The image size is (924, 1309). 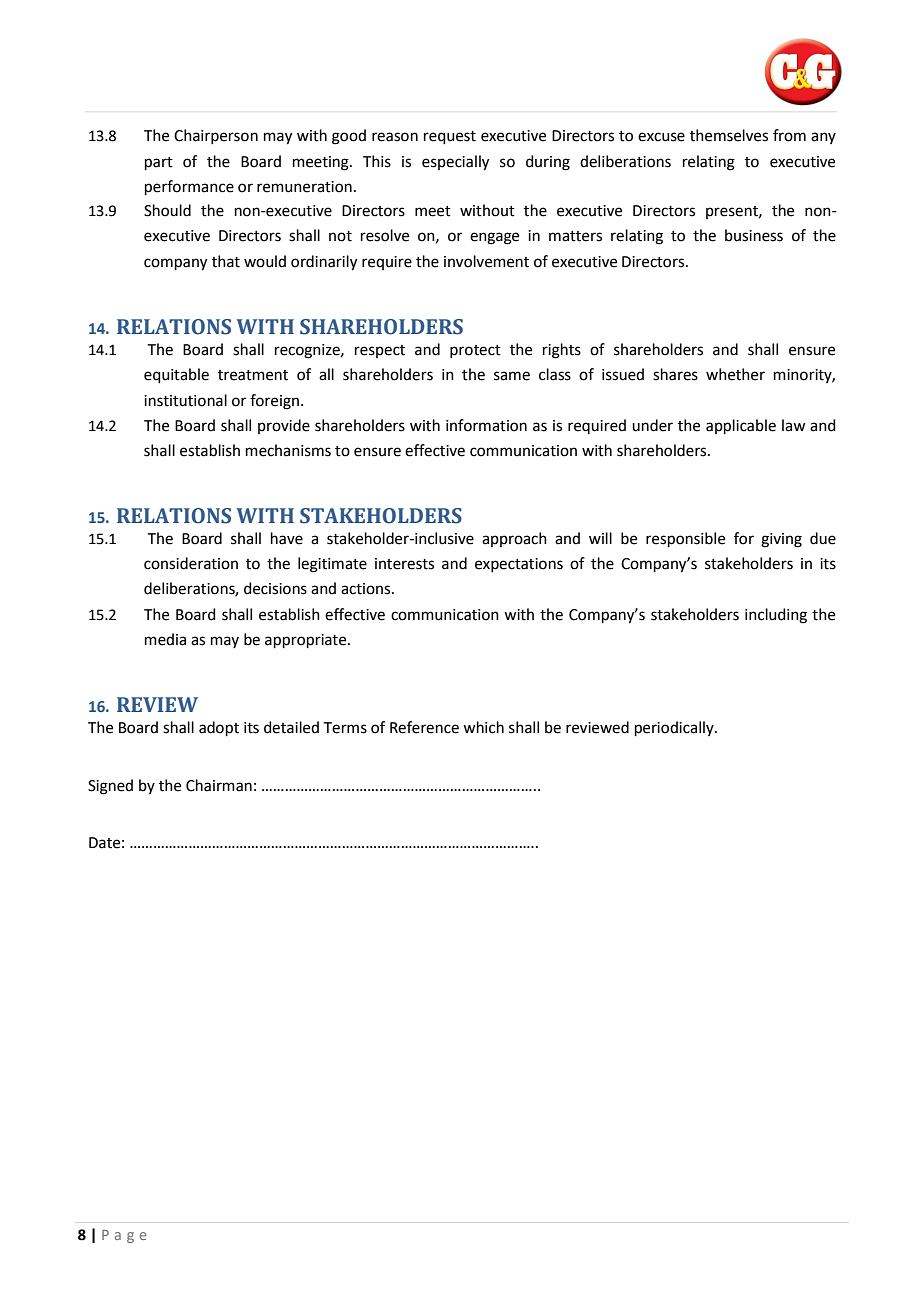 I want to click on whether, so click(x=735, y=374).
